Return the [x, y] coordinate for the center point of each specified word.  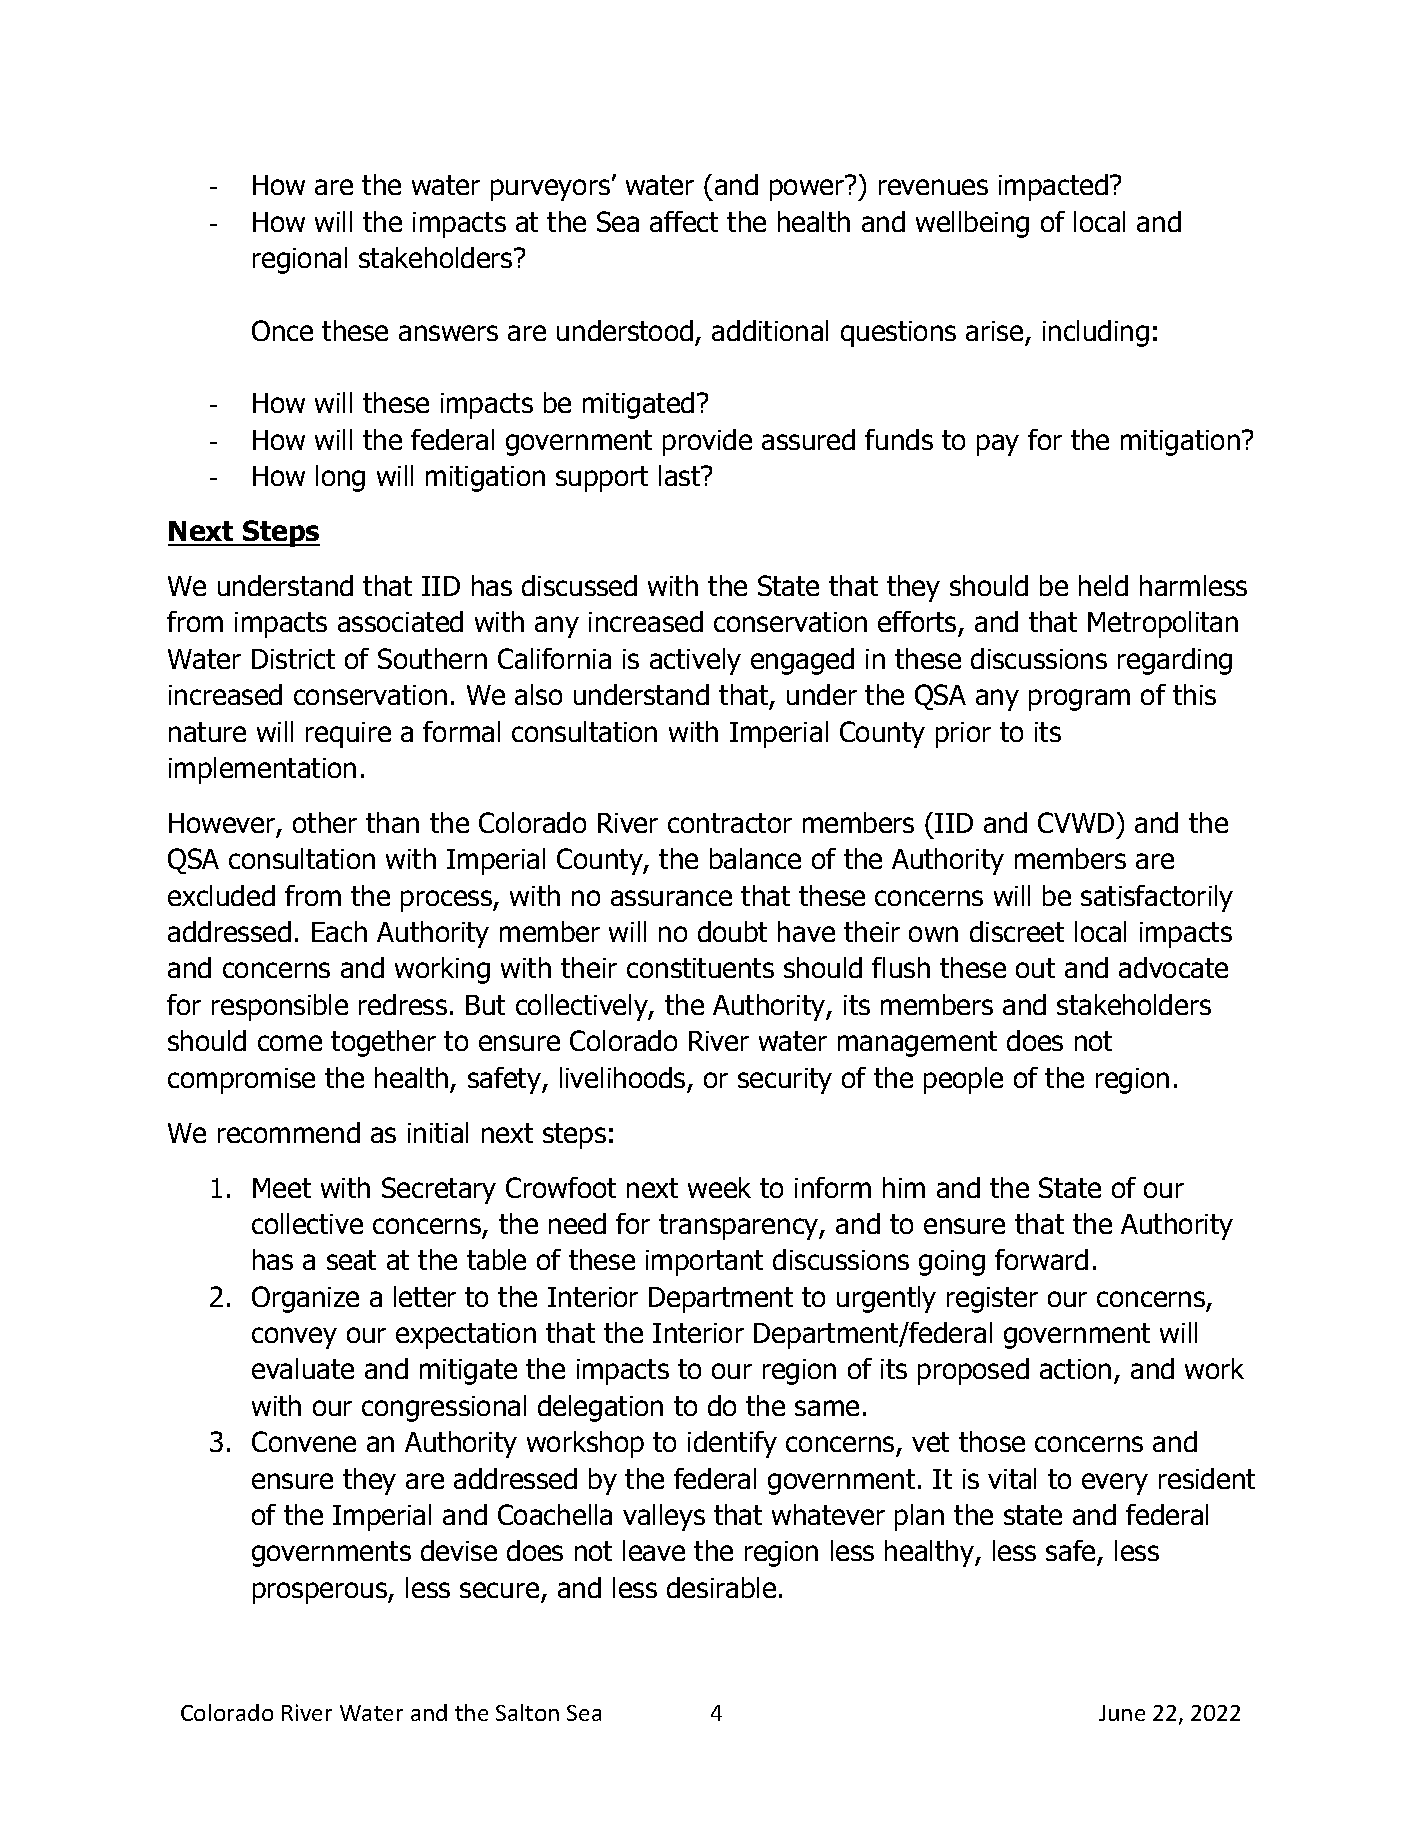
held [1103, 585]
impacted [1053, 187]
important [704, 1263]
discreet [1017, 931]
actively [695, 661]
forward [1041, 1259]
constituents [700, 968]
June [1122, 1713]
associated [400, 621]
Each [339, 931]
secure [499, 1590]
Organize [305, 1299]
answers [448, 333]
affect [684, 221]
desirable [721, 1587]
